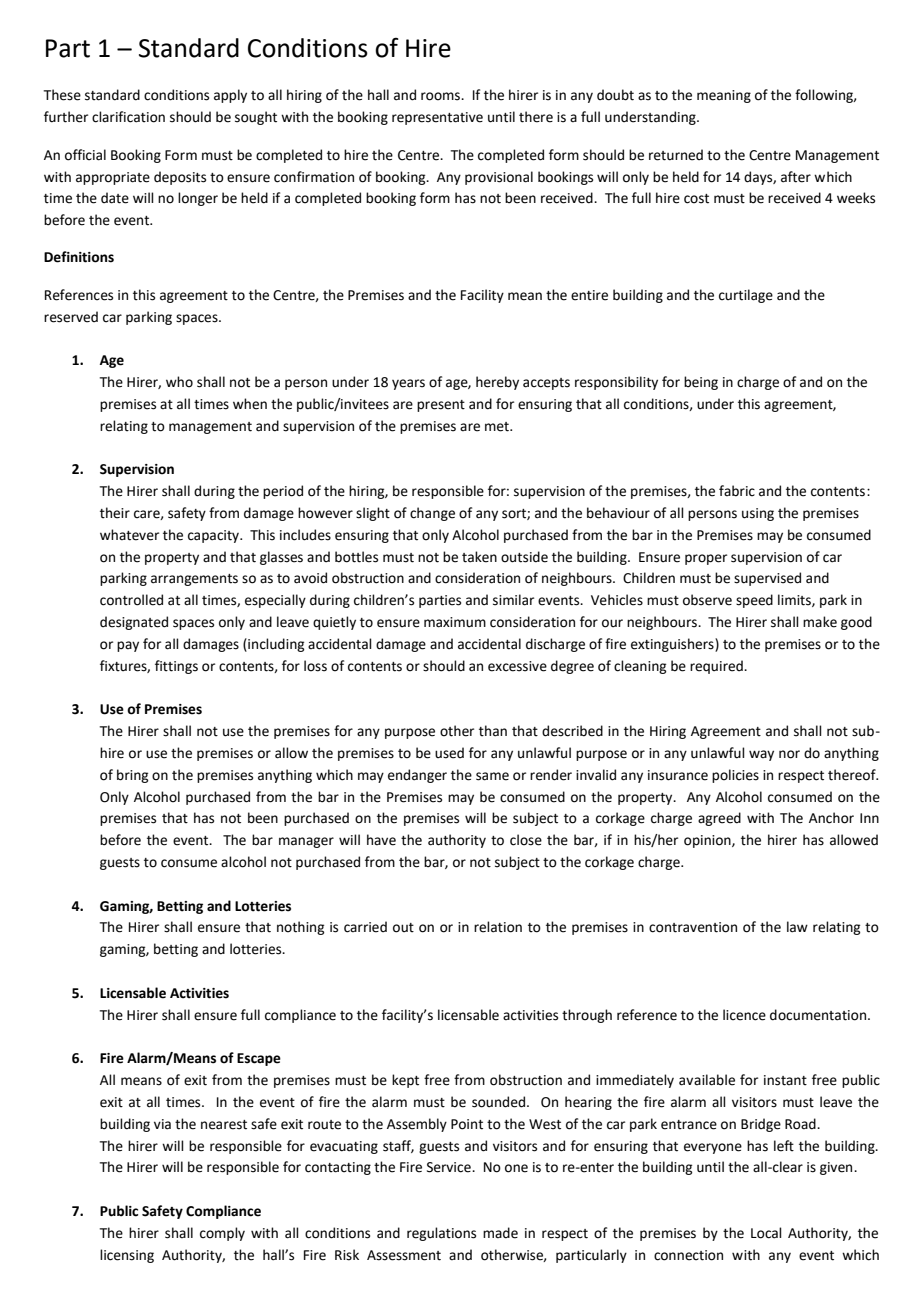 Image resolution: width=924 pixels, height=1308 pixels. What do you see at coordinates (758, 514) in the screenshot?
I see `using` at bounding box center [758, 514].
